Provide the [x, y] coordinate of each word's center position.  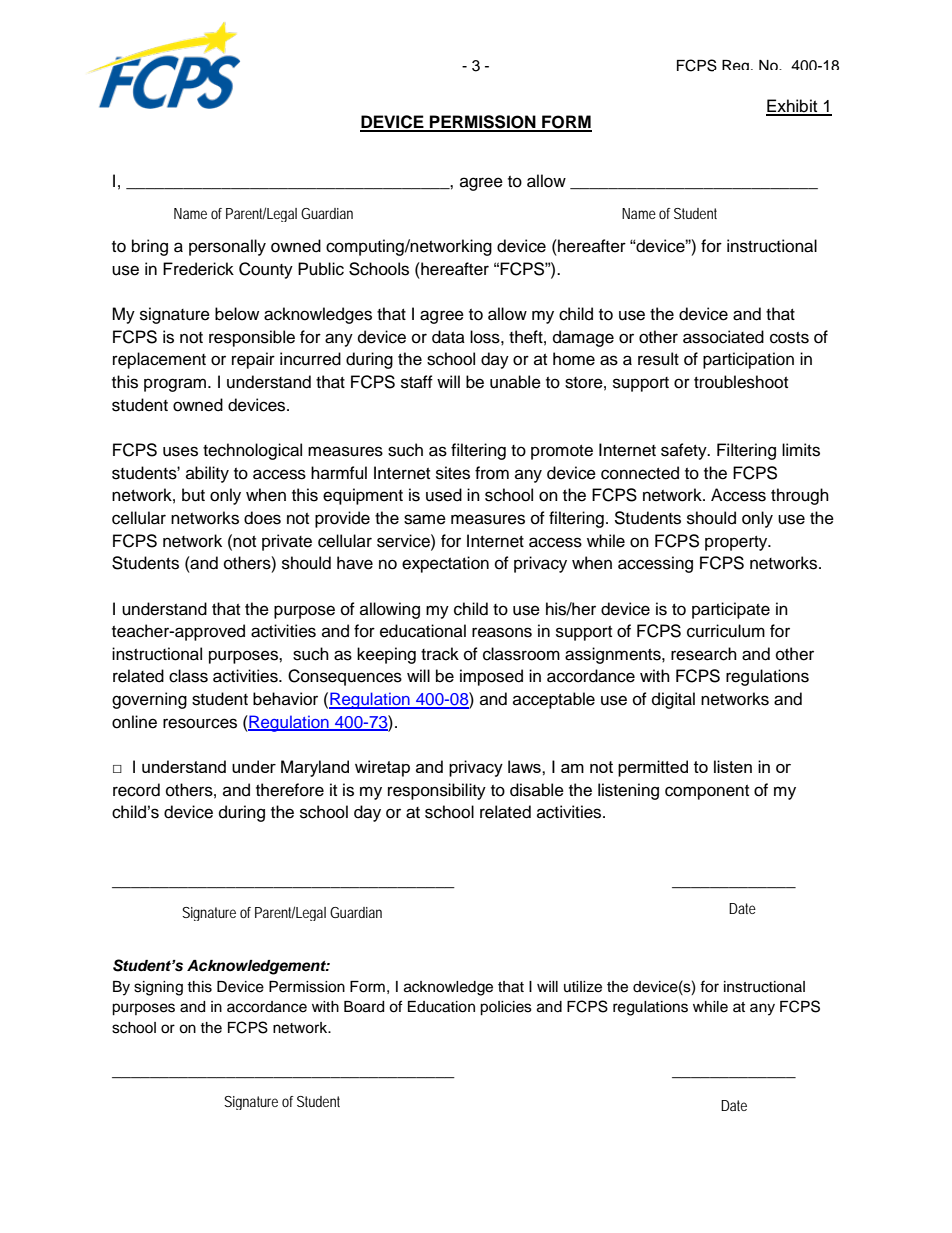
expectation [445, 564]
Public [321, 269]
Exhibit [793, 107]
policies [506, 1008]
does [262, 518]
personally [227, 247]
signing [158, 988]
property [737, 543]
